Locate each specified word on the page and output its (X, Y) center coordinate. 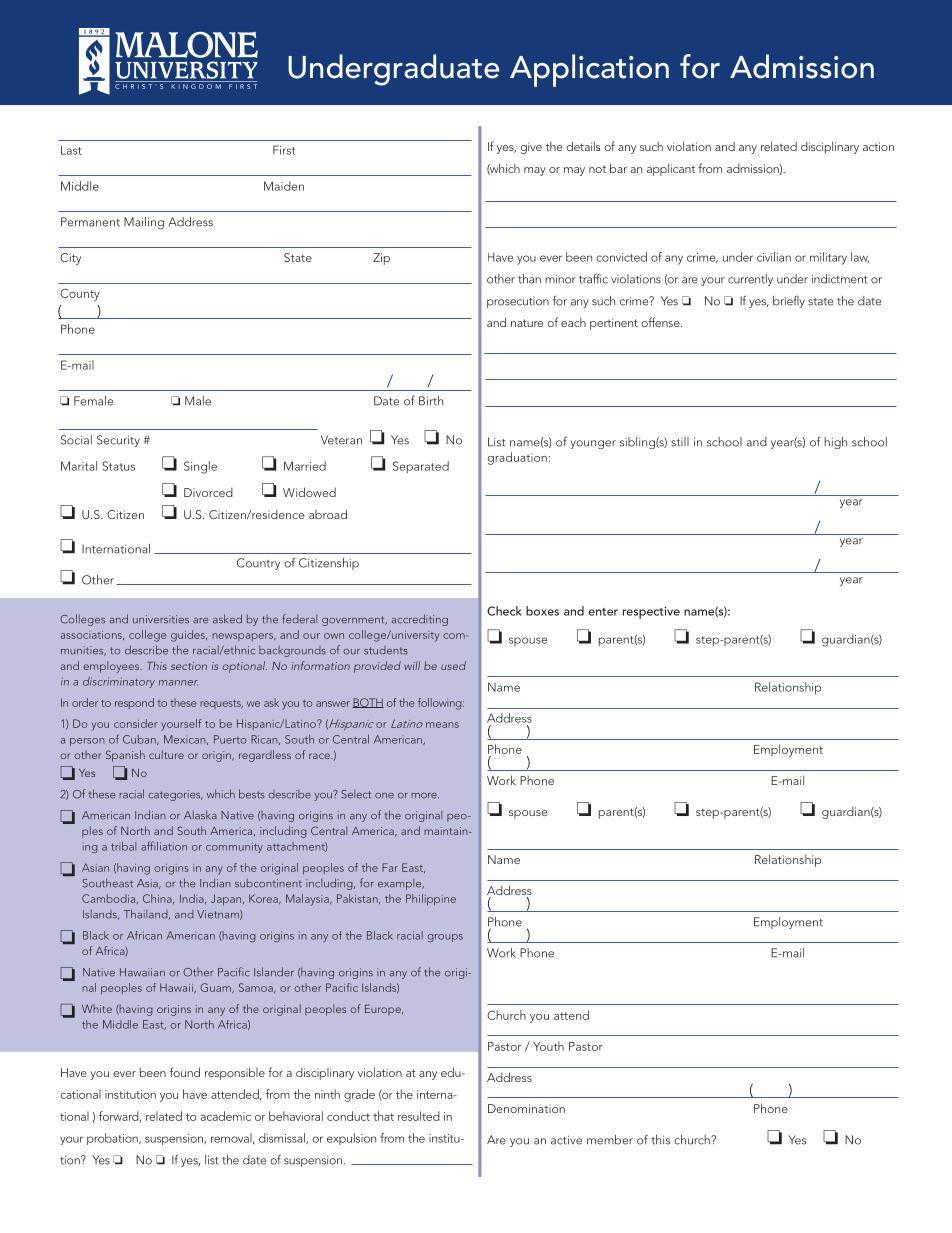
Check (504, 611)
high (835, 443)
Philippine (431, 900)
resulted (419, 1116)
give (531, 148)
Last (71, 150)
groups (445, 938)
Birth (431, 401)
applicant (671, 169)
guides (189, 636)
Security (118, 441)
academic (226, 1116)
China (158, 899)
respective (651, 612)
